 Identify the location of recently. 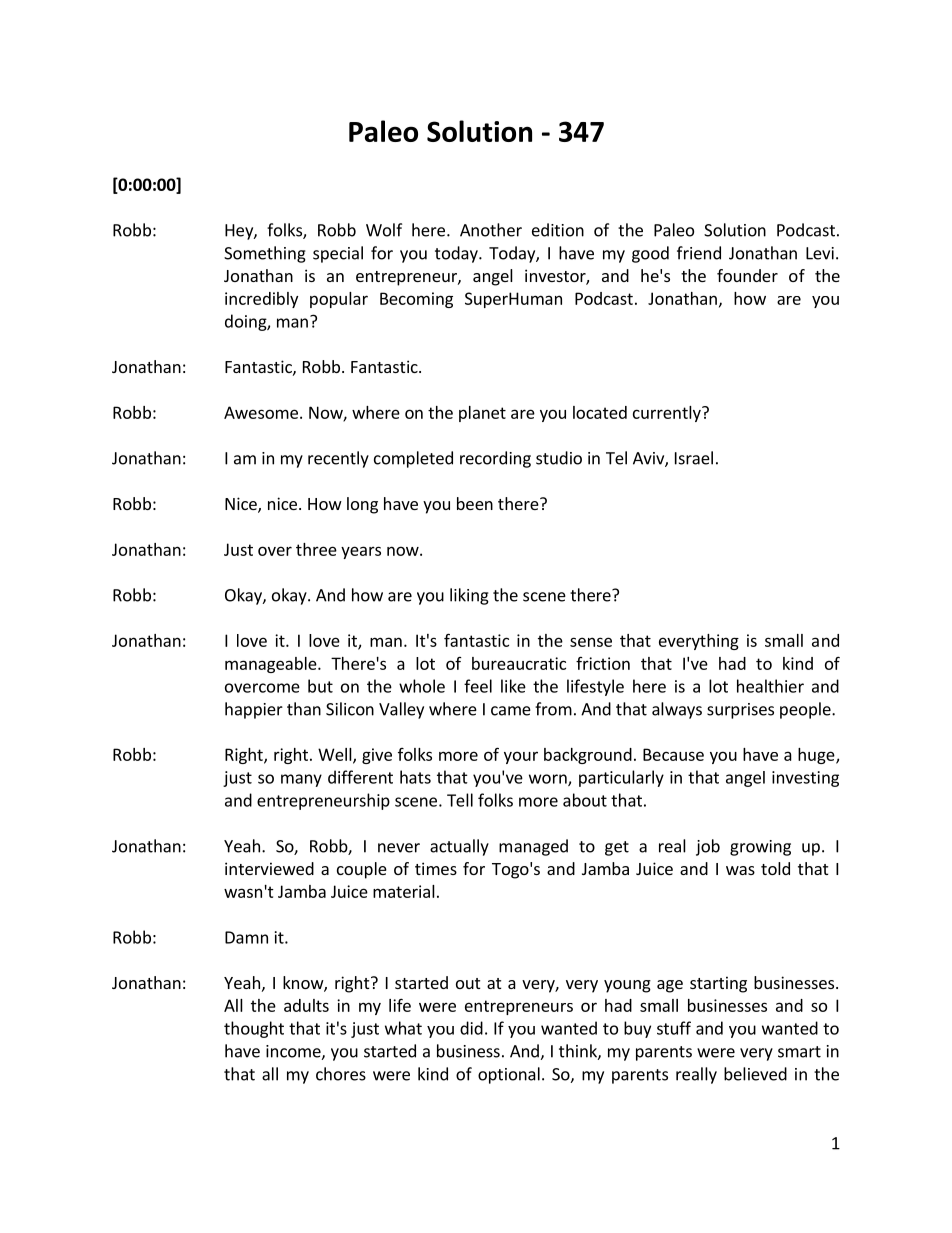
(338, 459).
